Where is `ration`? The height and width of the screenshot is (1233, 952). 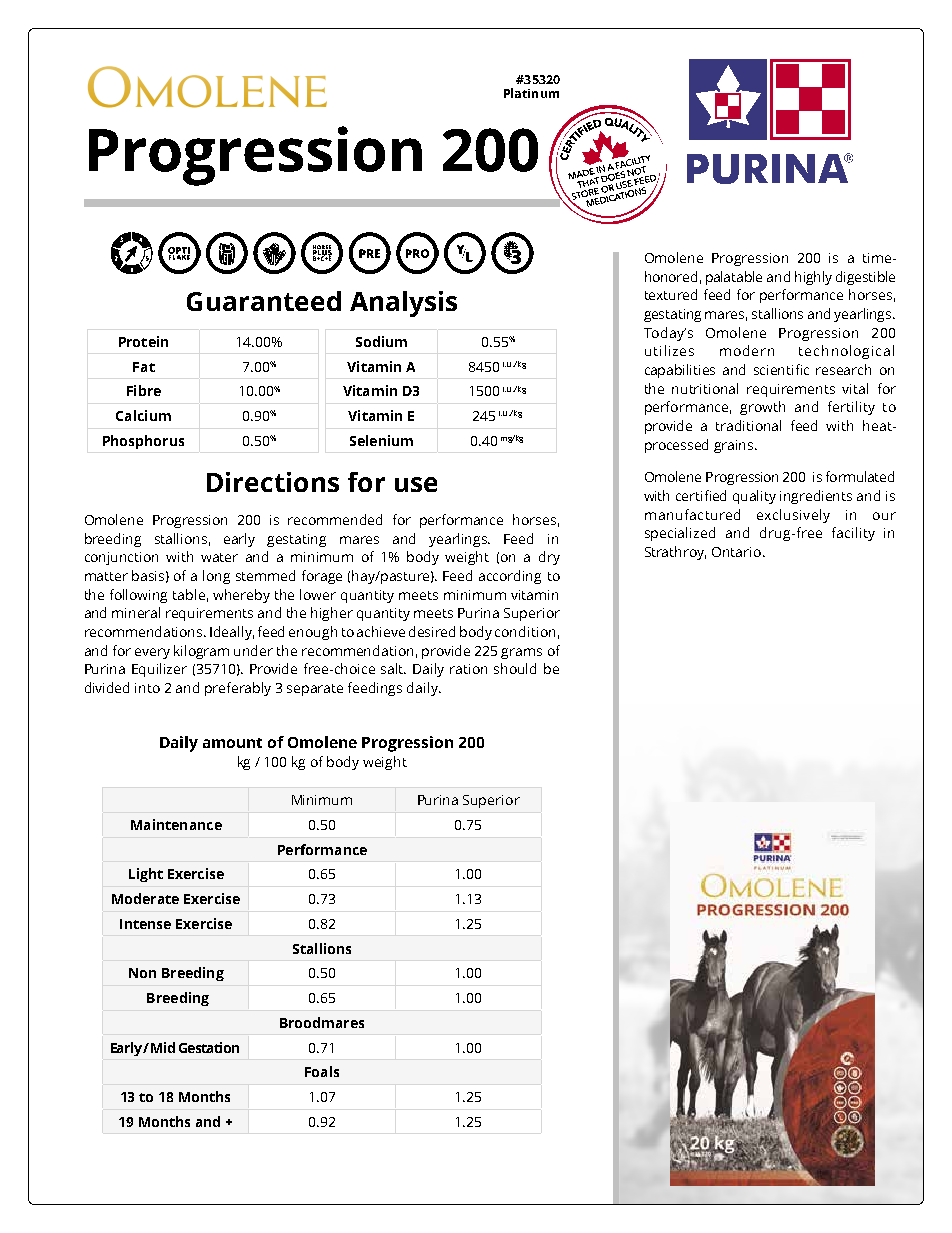 ration is located at coordinates (468, 669).
